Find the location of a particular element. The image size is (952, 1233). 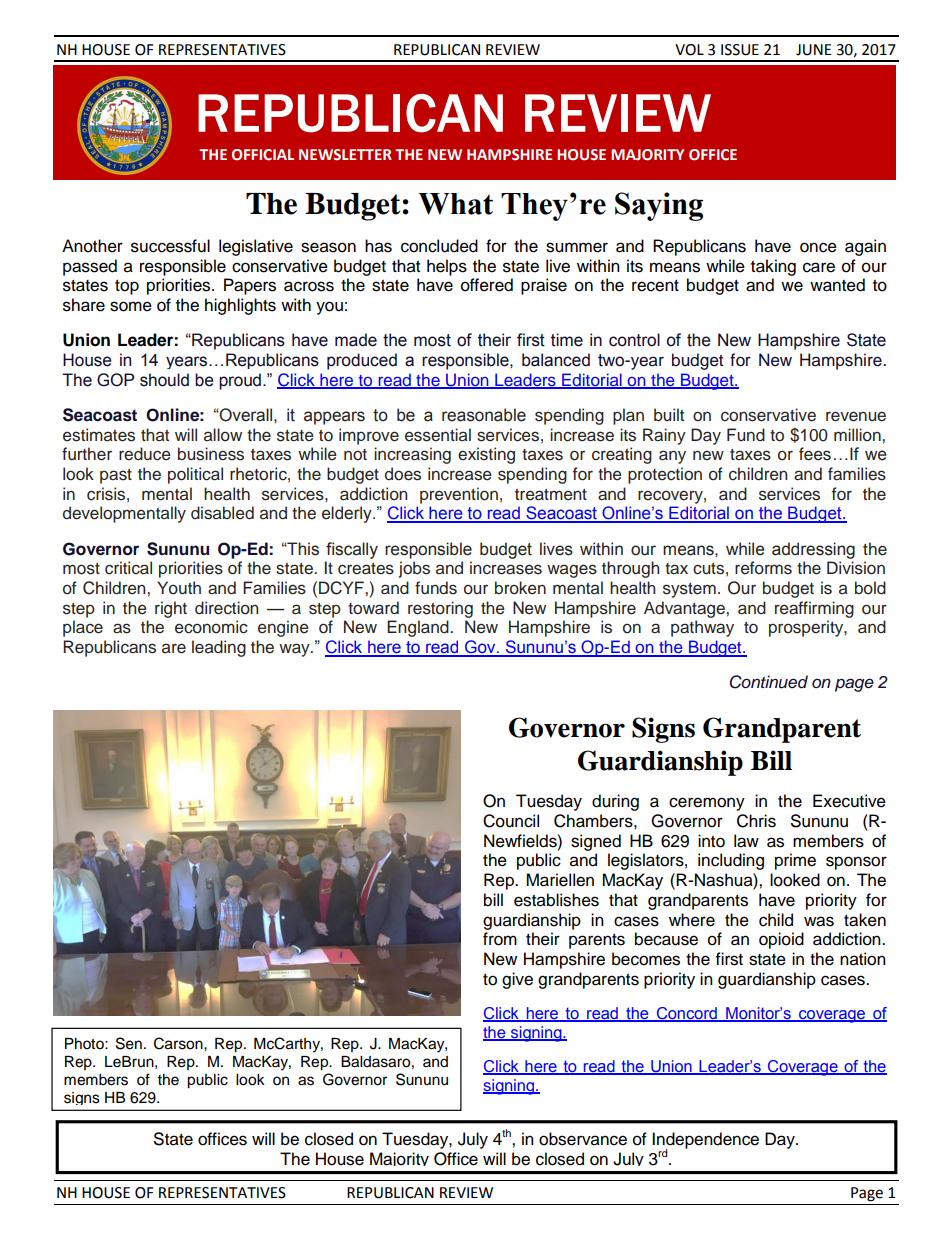

reforms is located at coordinates (763, 568).
